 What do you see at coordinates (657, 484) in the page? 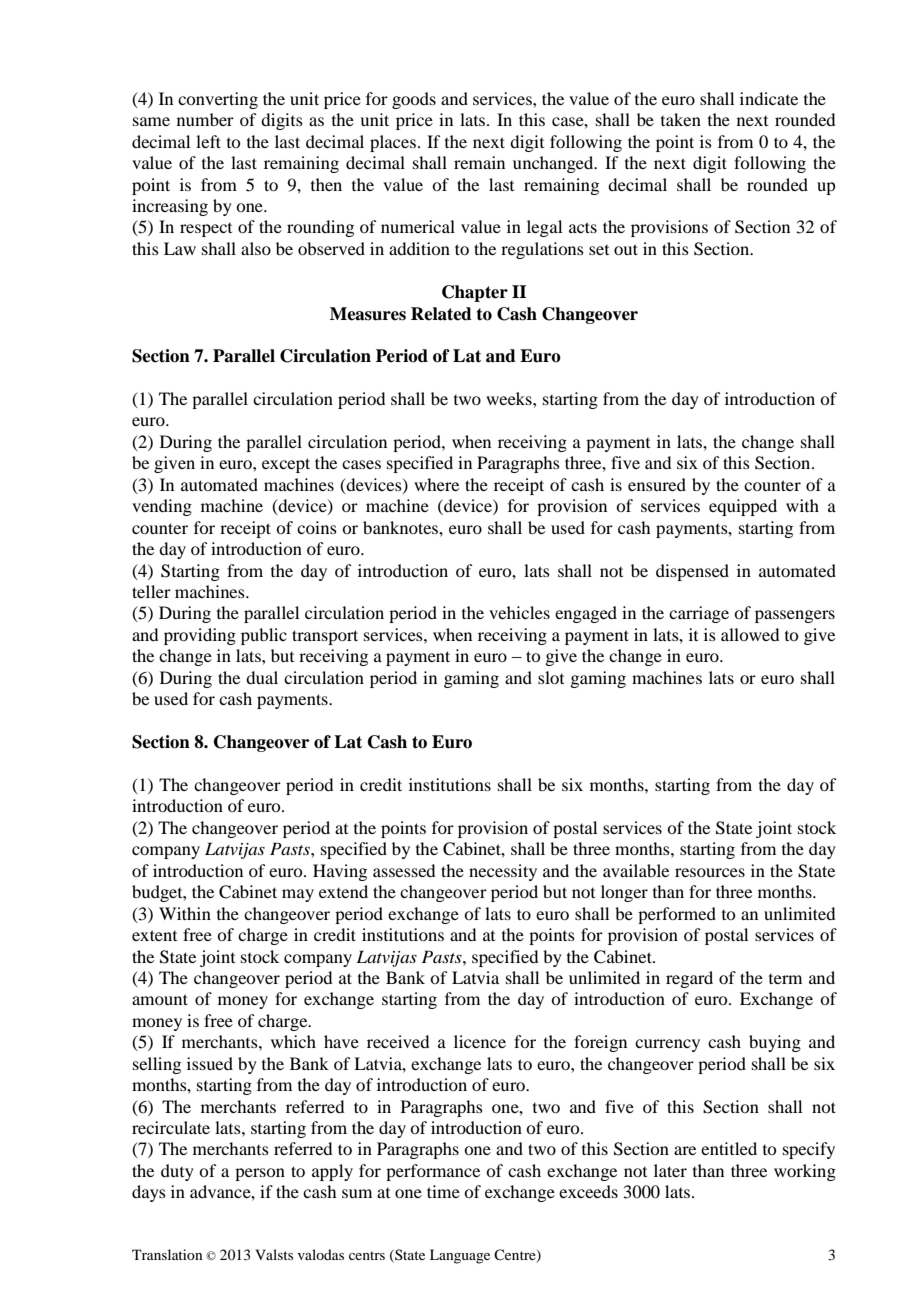
I see `ensured` at bounding box center [657, 484].
